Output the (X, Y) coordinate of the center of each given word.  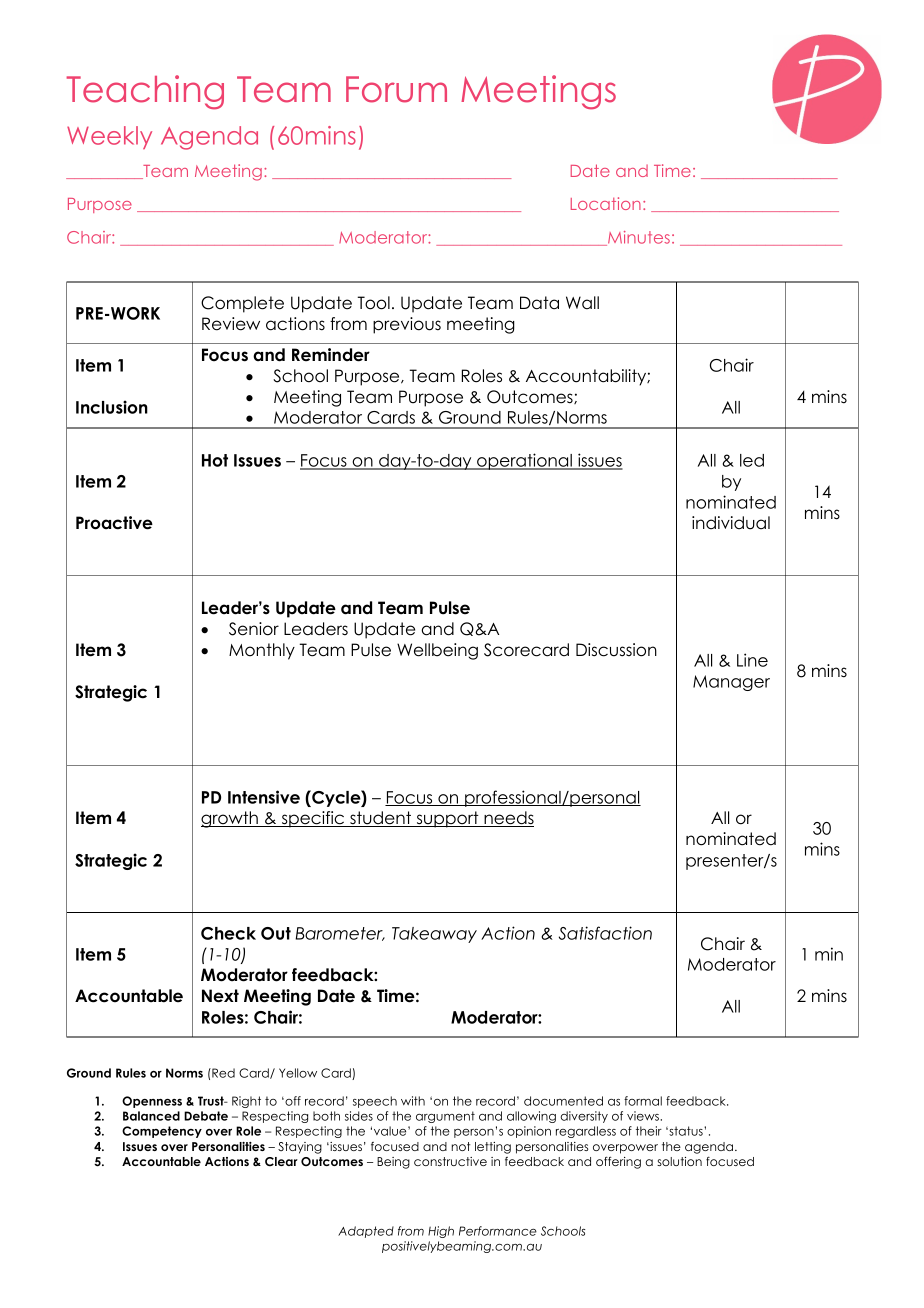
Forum (396, 89)
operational (524, 461)
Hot (215, 460)
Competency (162, 1132)
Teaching (145, 92)
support (447, 819)
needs (508, 819)
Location (606, 203)
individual (731, 523)
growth (230, 819)
